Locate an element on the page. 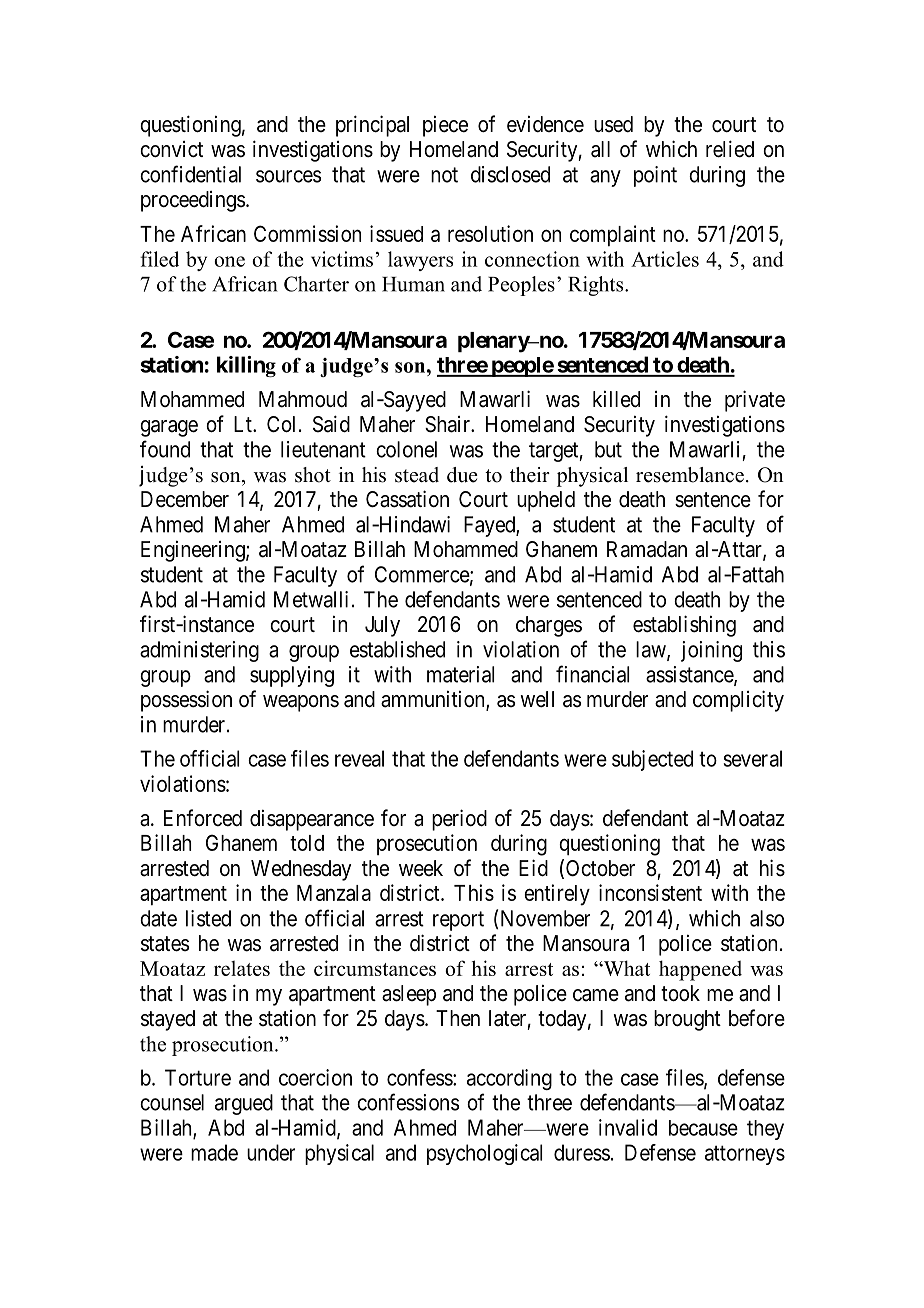  private is located at coordinates (755, 401).
